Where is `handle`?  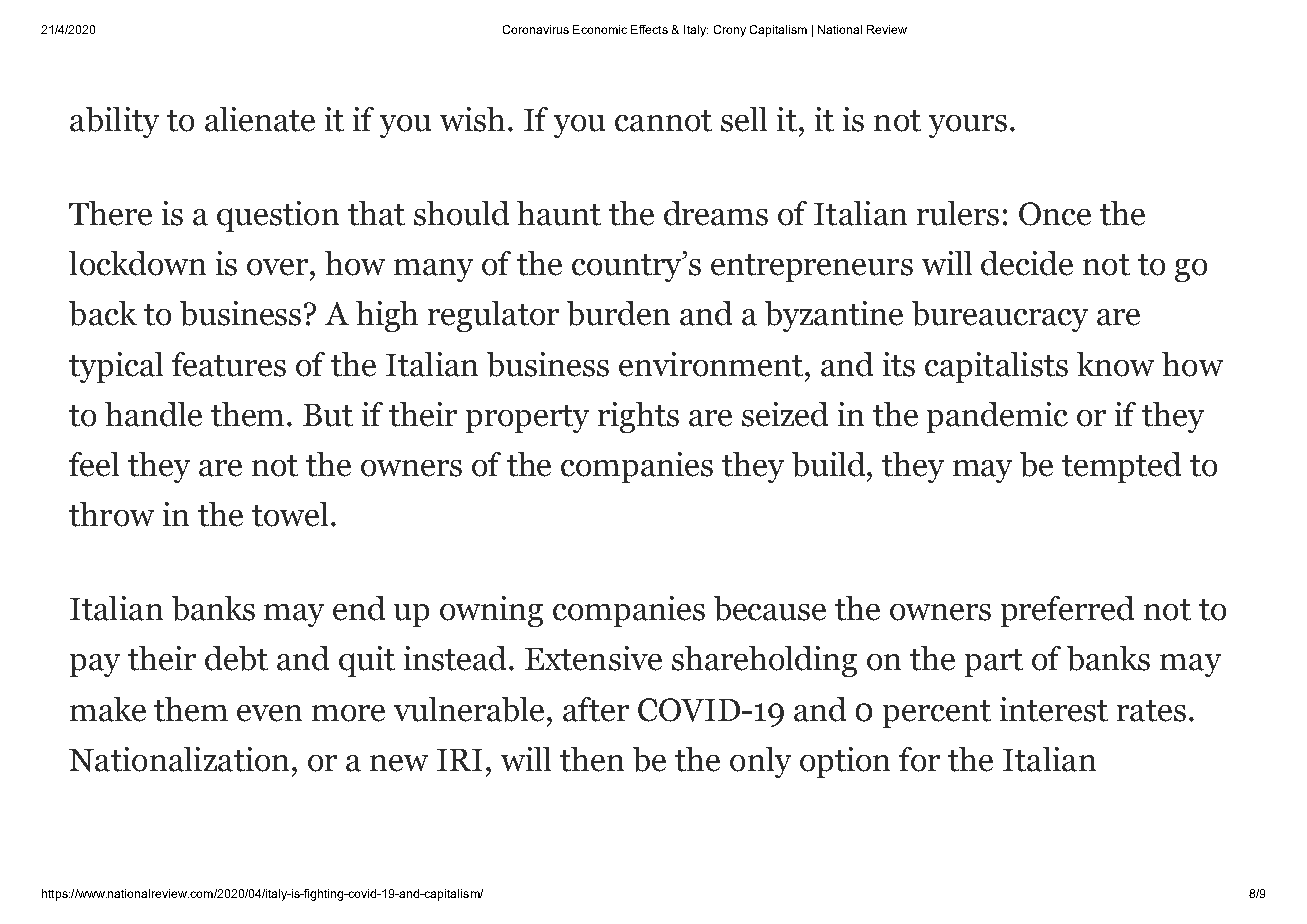 handle is located at coordinates (153, 414).
